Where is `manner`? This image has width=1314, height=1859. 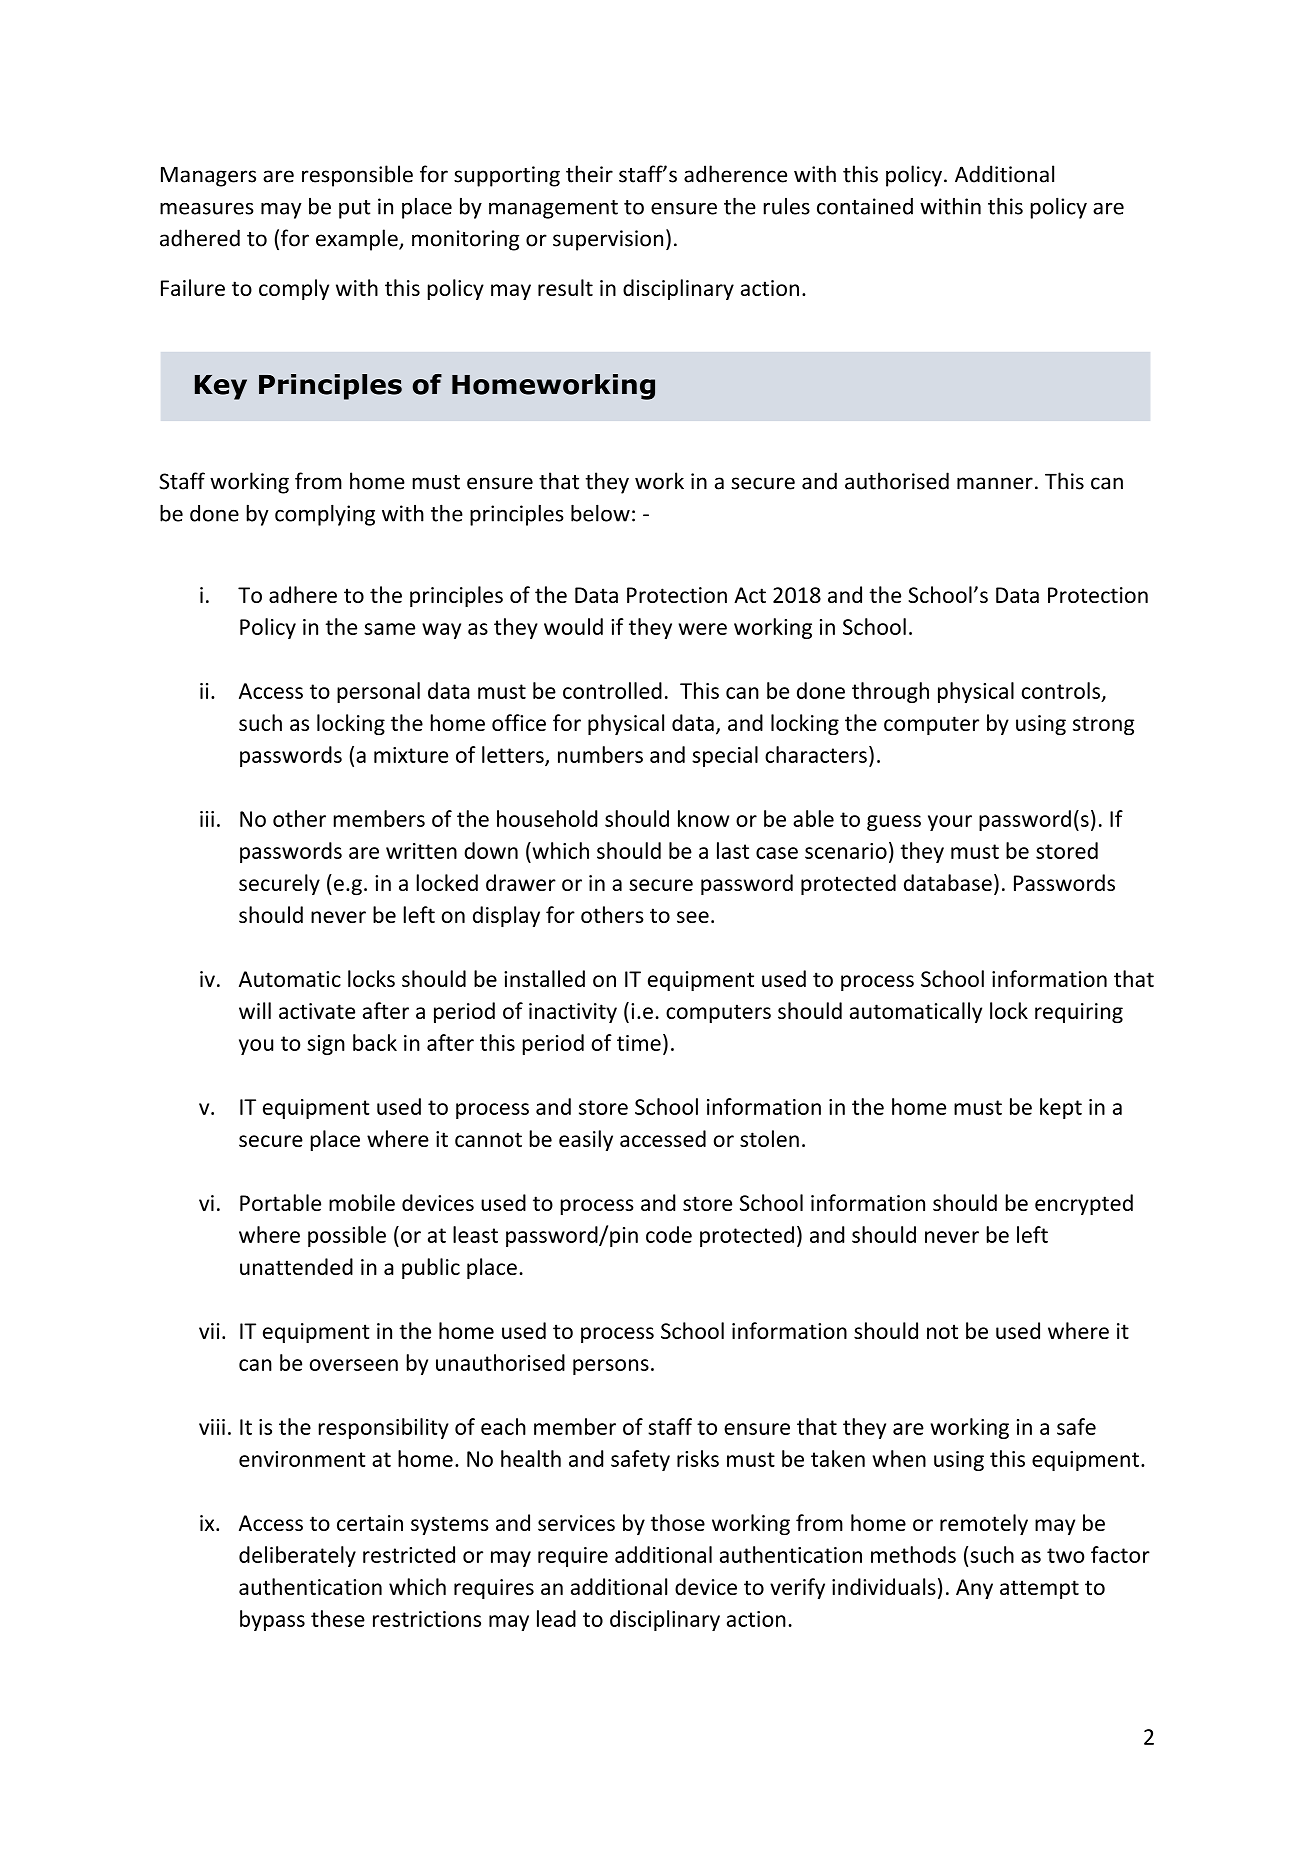
manner is located at coordinates (995, 483).
